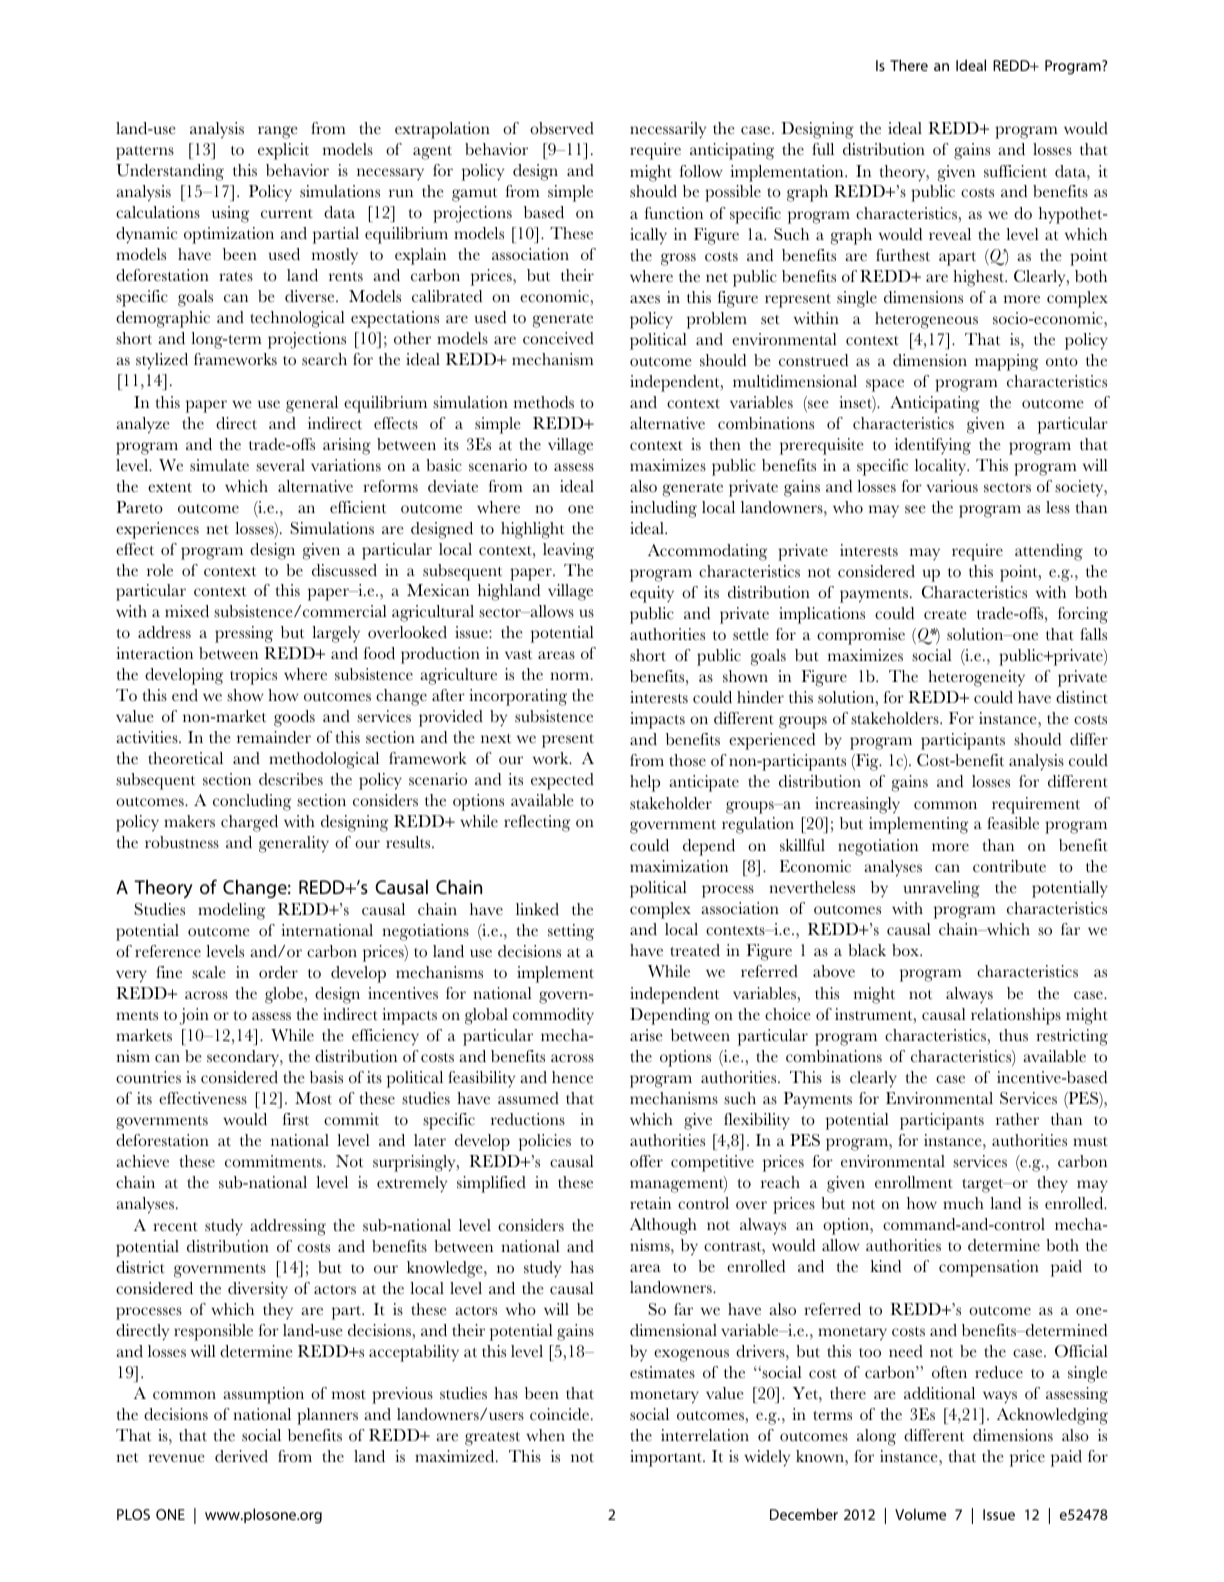  Describe the element at coordinates (241, 1456) in the screenshot. I see `derived` at that location.
